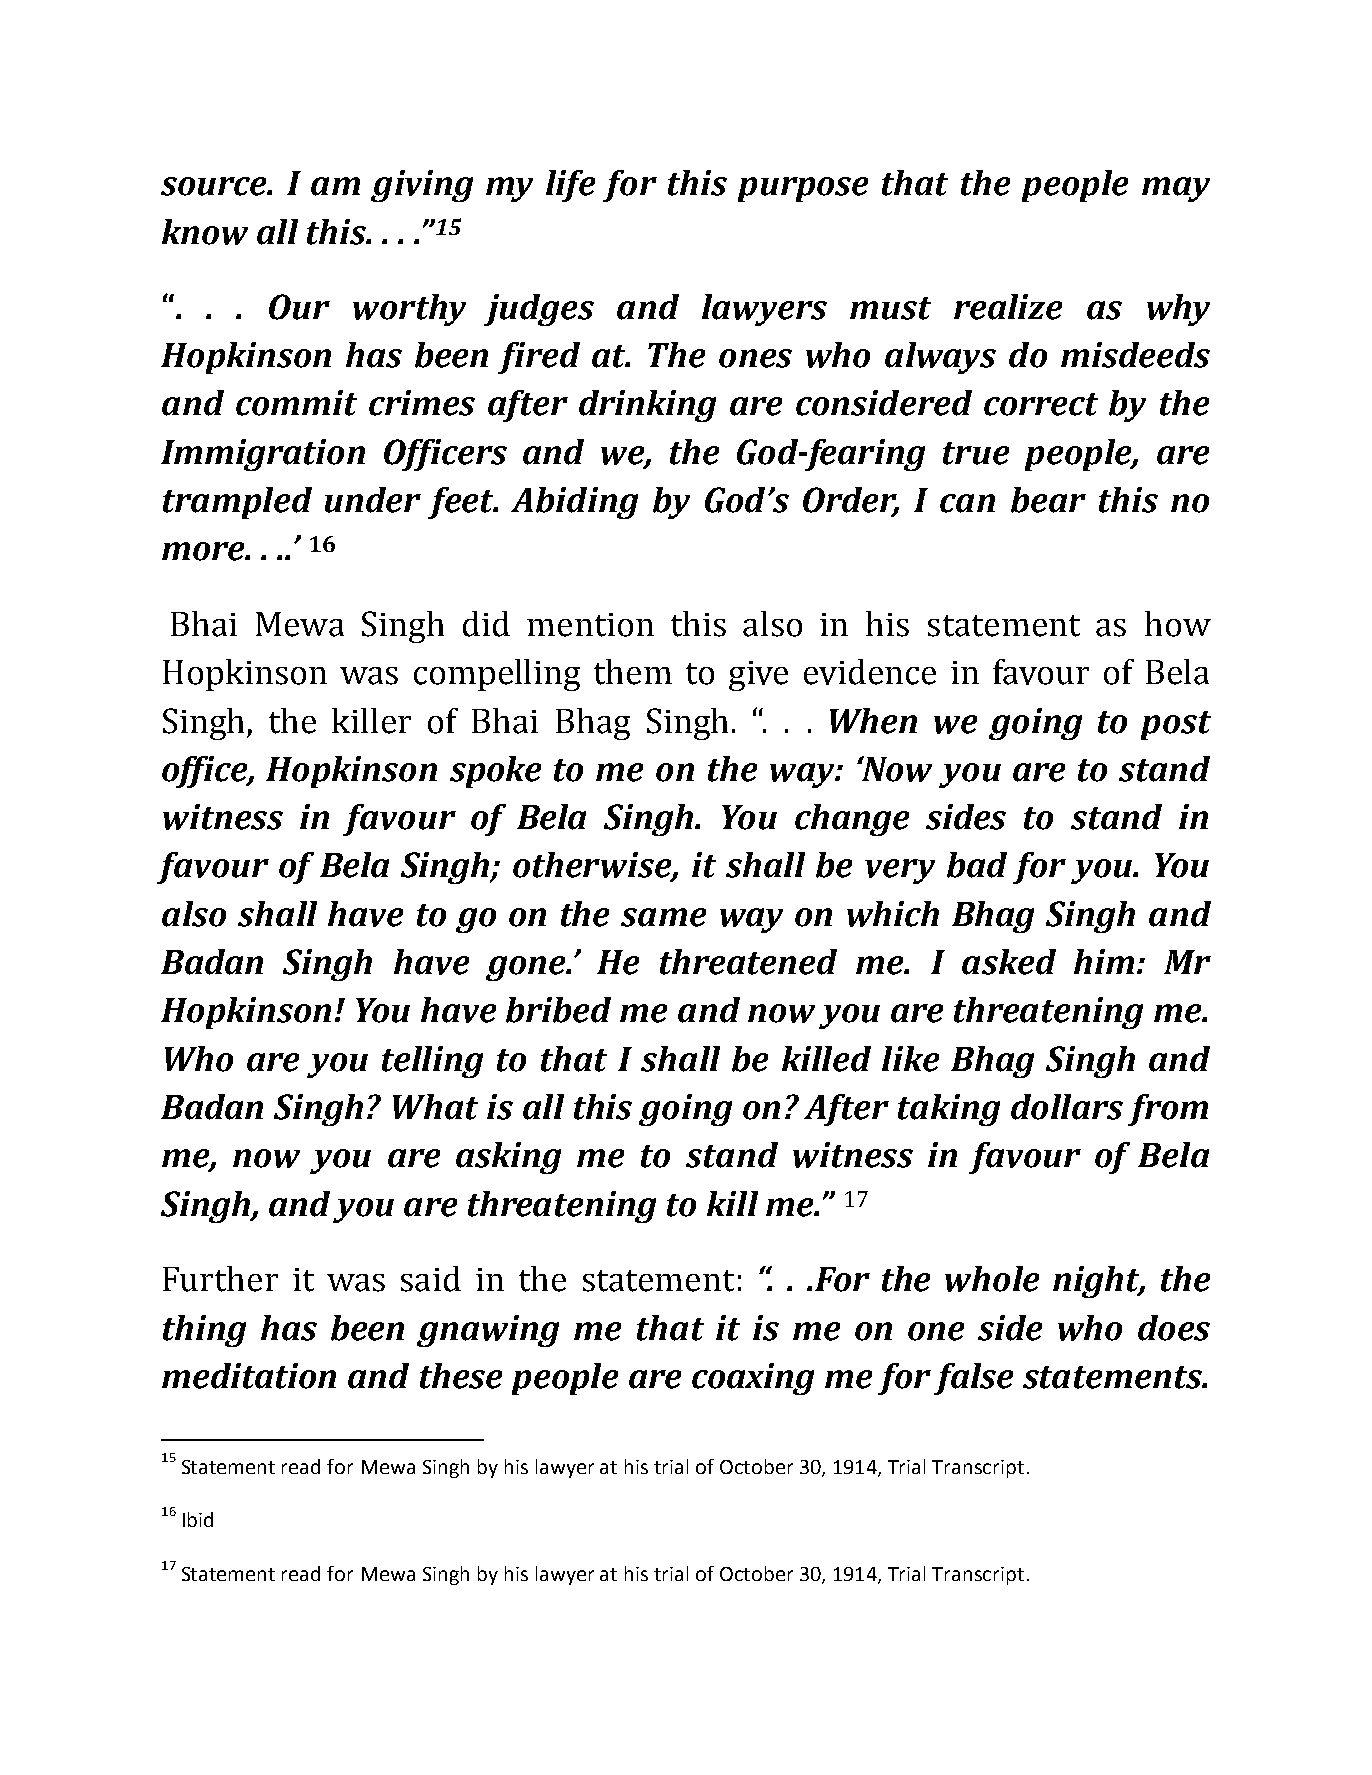  What do you see at coordinates (205, 232) in the image?
I see `know` at bounding box center [205, 232].
